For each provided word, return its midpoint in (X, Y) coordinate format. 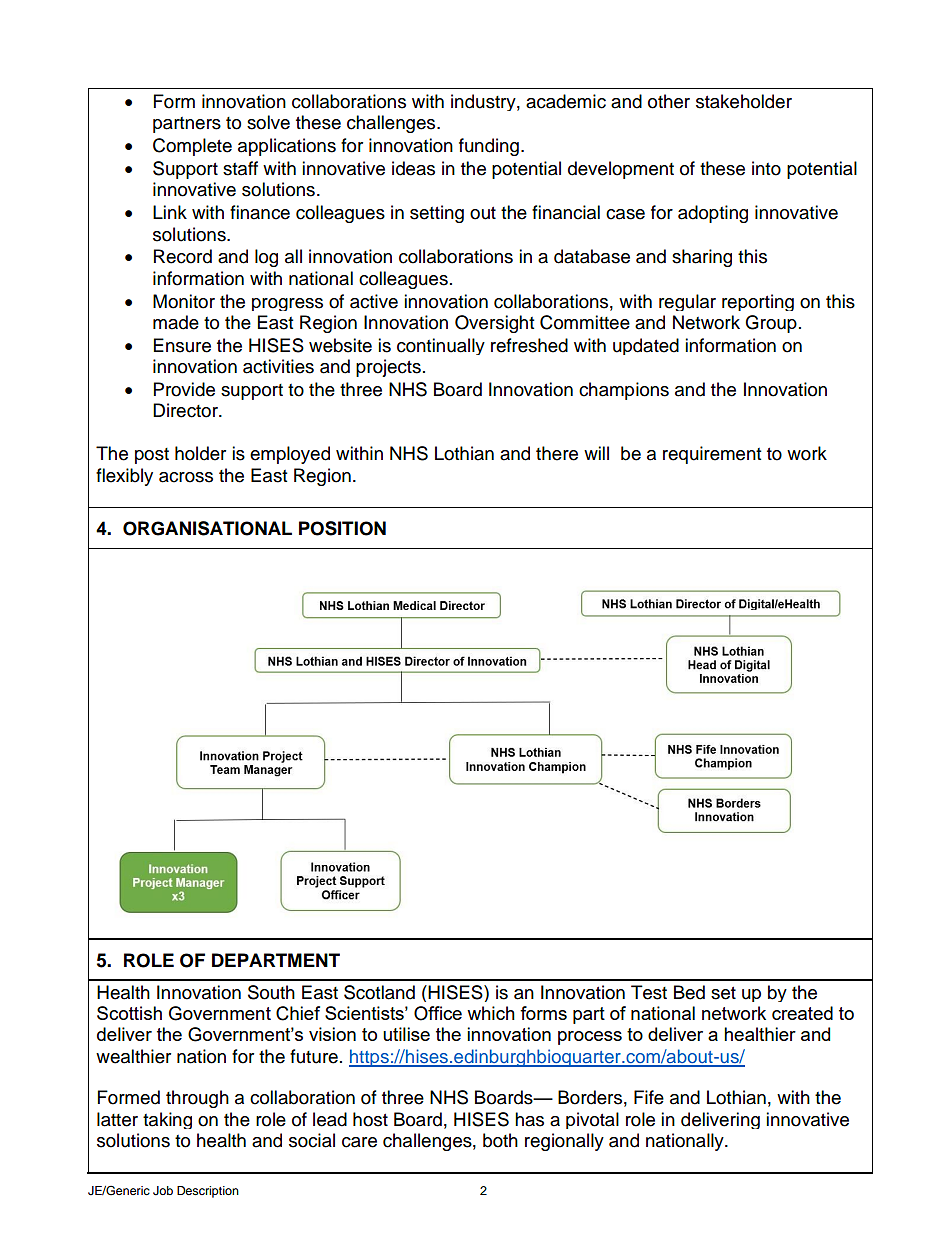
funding (489, 147)
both (500, 1140)
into (766, 168)
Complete (192, 147)
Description (208, 1192)
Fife (649, 1097)
